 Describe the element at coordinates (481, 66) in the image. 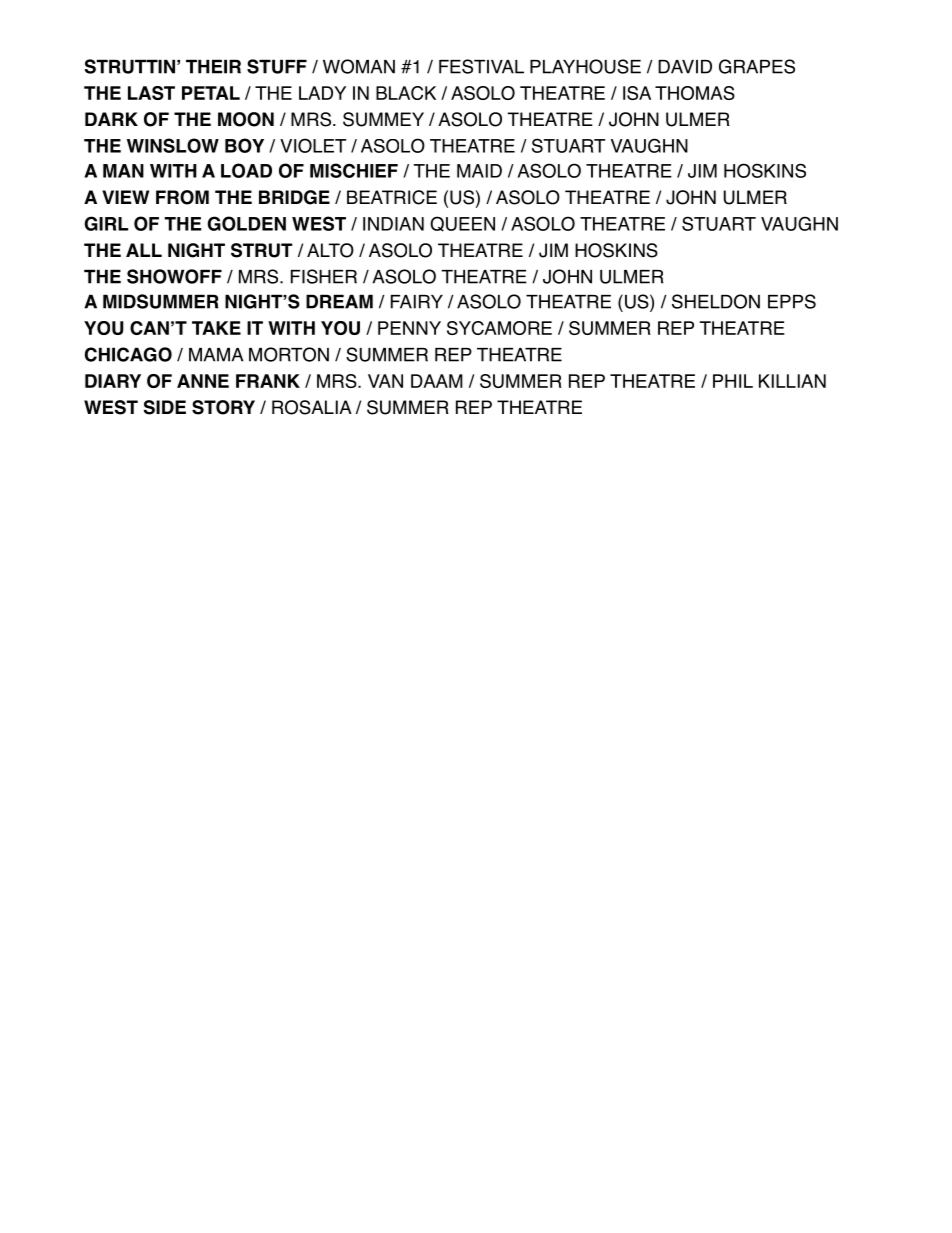

I see `FESTIVAL` at that location.
